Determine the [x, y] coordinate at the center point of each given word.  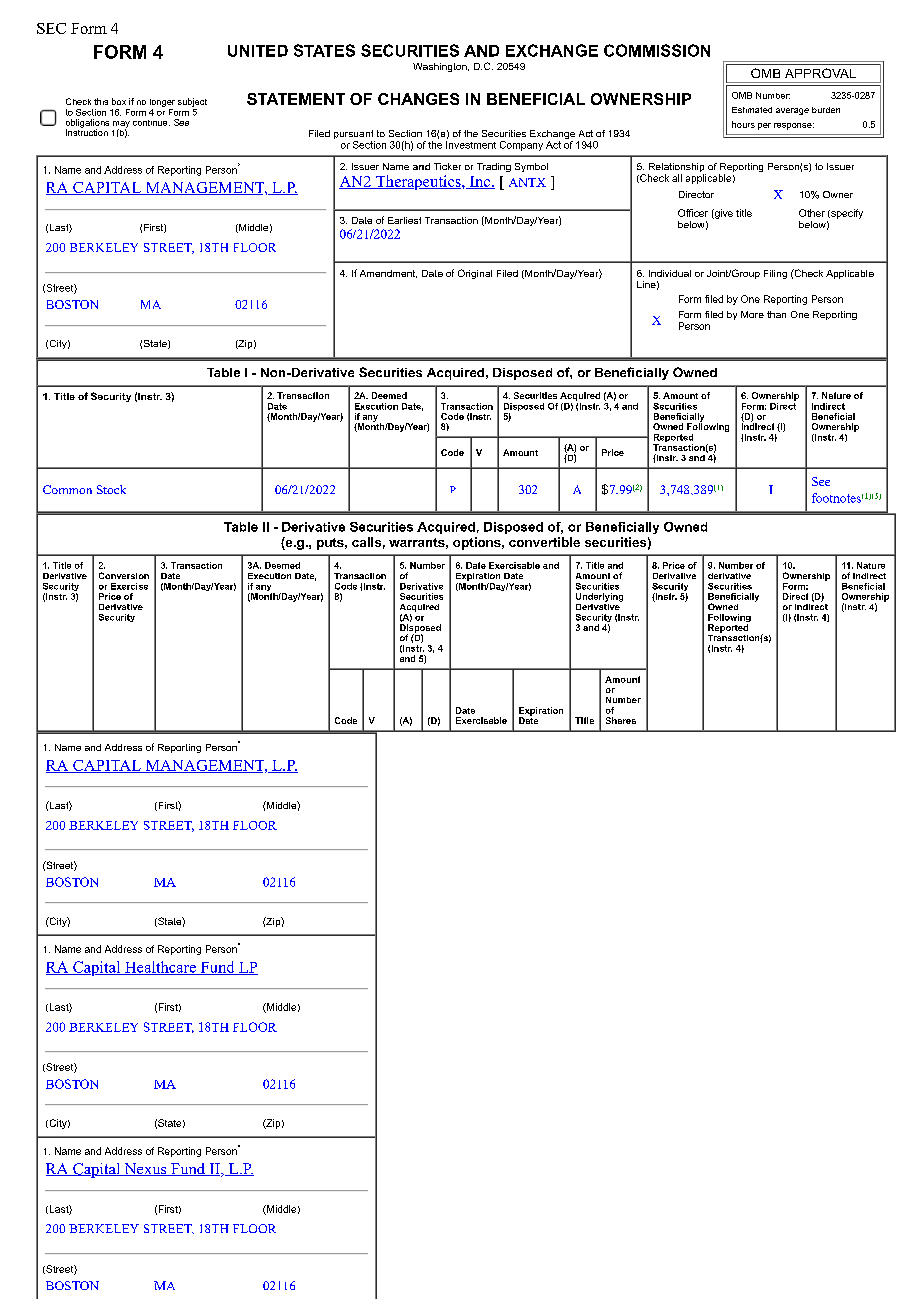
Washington [441, 67]
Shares [621, 720]
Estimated [752, 110]
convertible [544, 542]
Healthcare [160, 968]
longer [162, 103]
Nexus [145, 1169]
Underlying [599, 597]
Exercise [129, 586]
